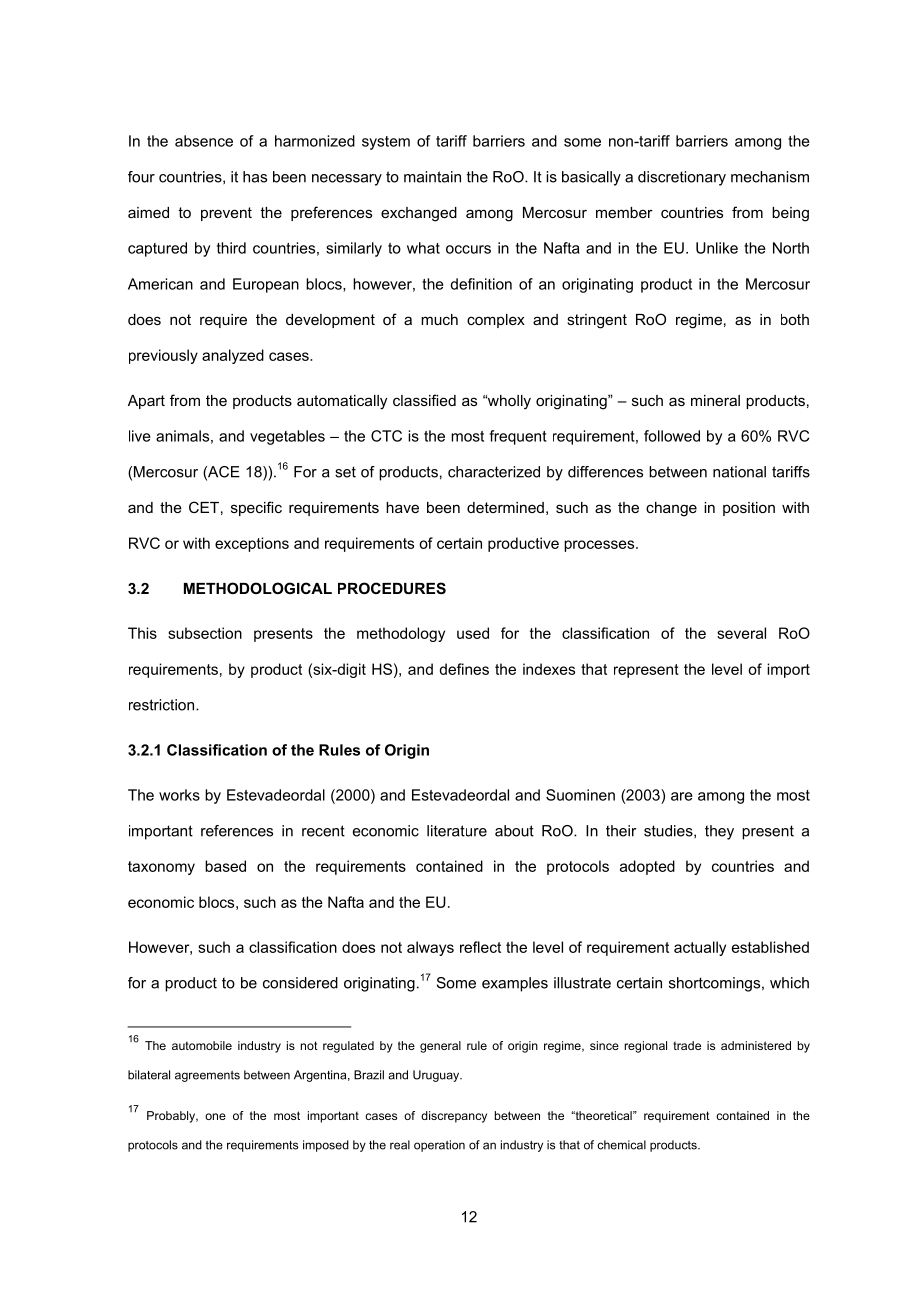  What do you see at coordinates (739, 472) in the screenshot?
I see `national` at bounding box center [739, 472].
